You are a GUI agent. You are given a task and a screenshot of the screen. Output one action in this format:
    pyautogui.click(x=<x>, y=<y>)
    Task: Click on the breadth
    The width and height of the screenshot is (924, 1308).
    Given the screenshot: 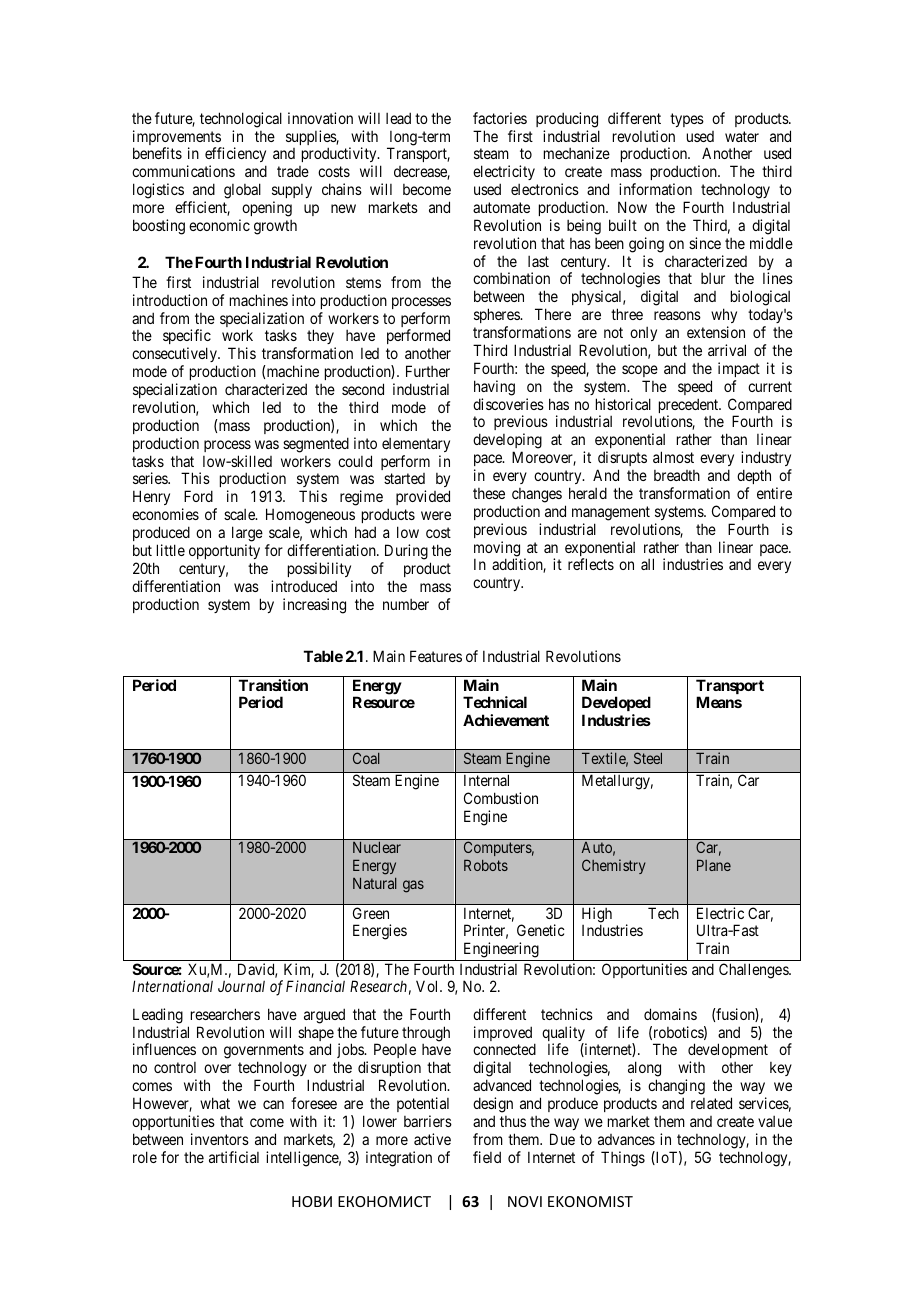 What is the action you would take?
    pyautogui.click(x=677, y=475)
